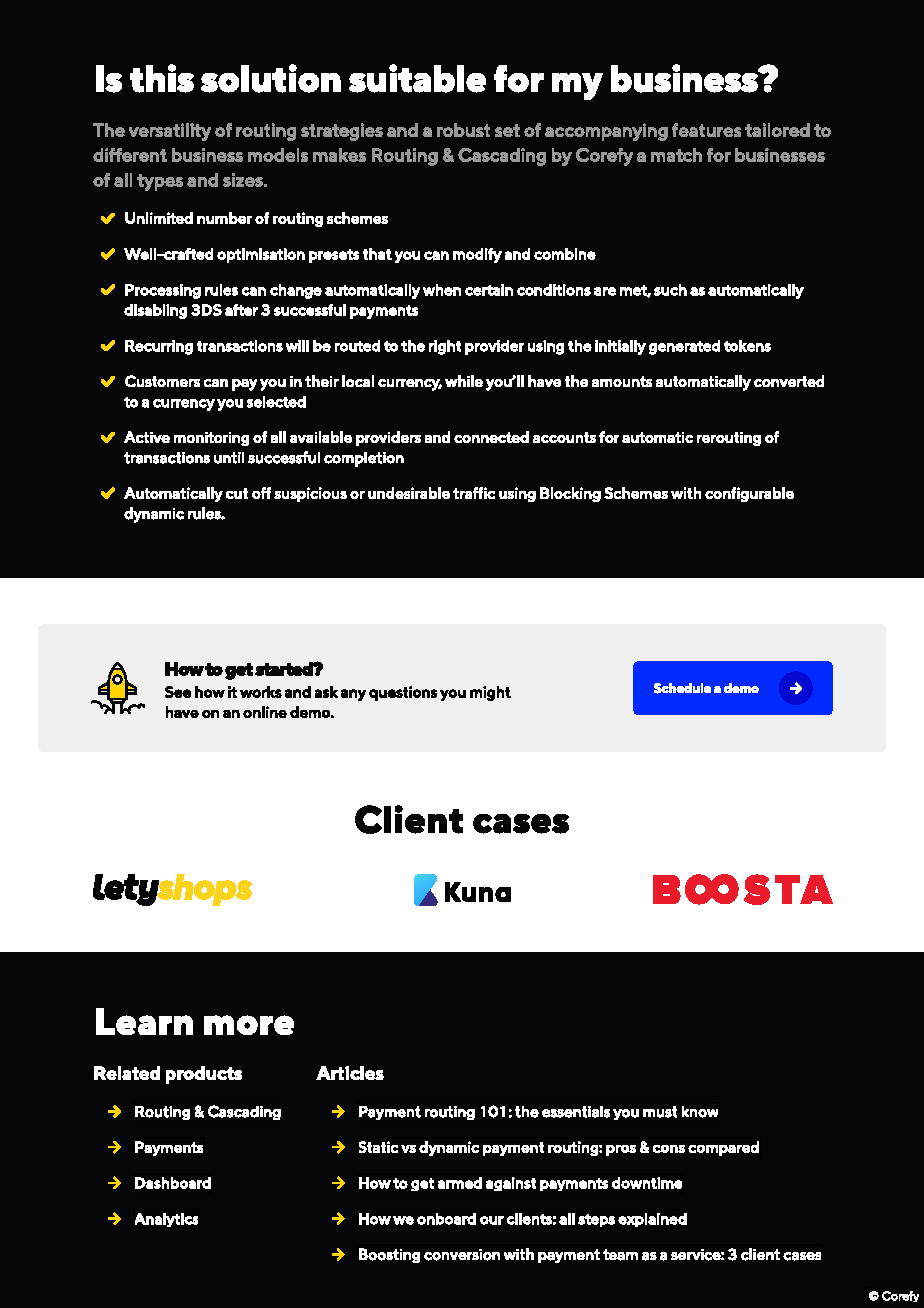 Image resolution: width=924 pixels, height=1308 pixels. What do you see at coordinates (170, 132) in the document?
I see `versatility` at bounding box center [170, 132].
